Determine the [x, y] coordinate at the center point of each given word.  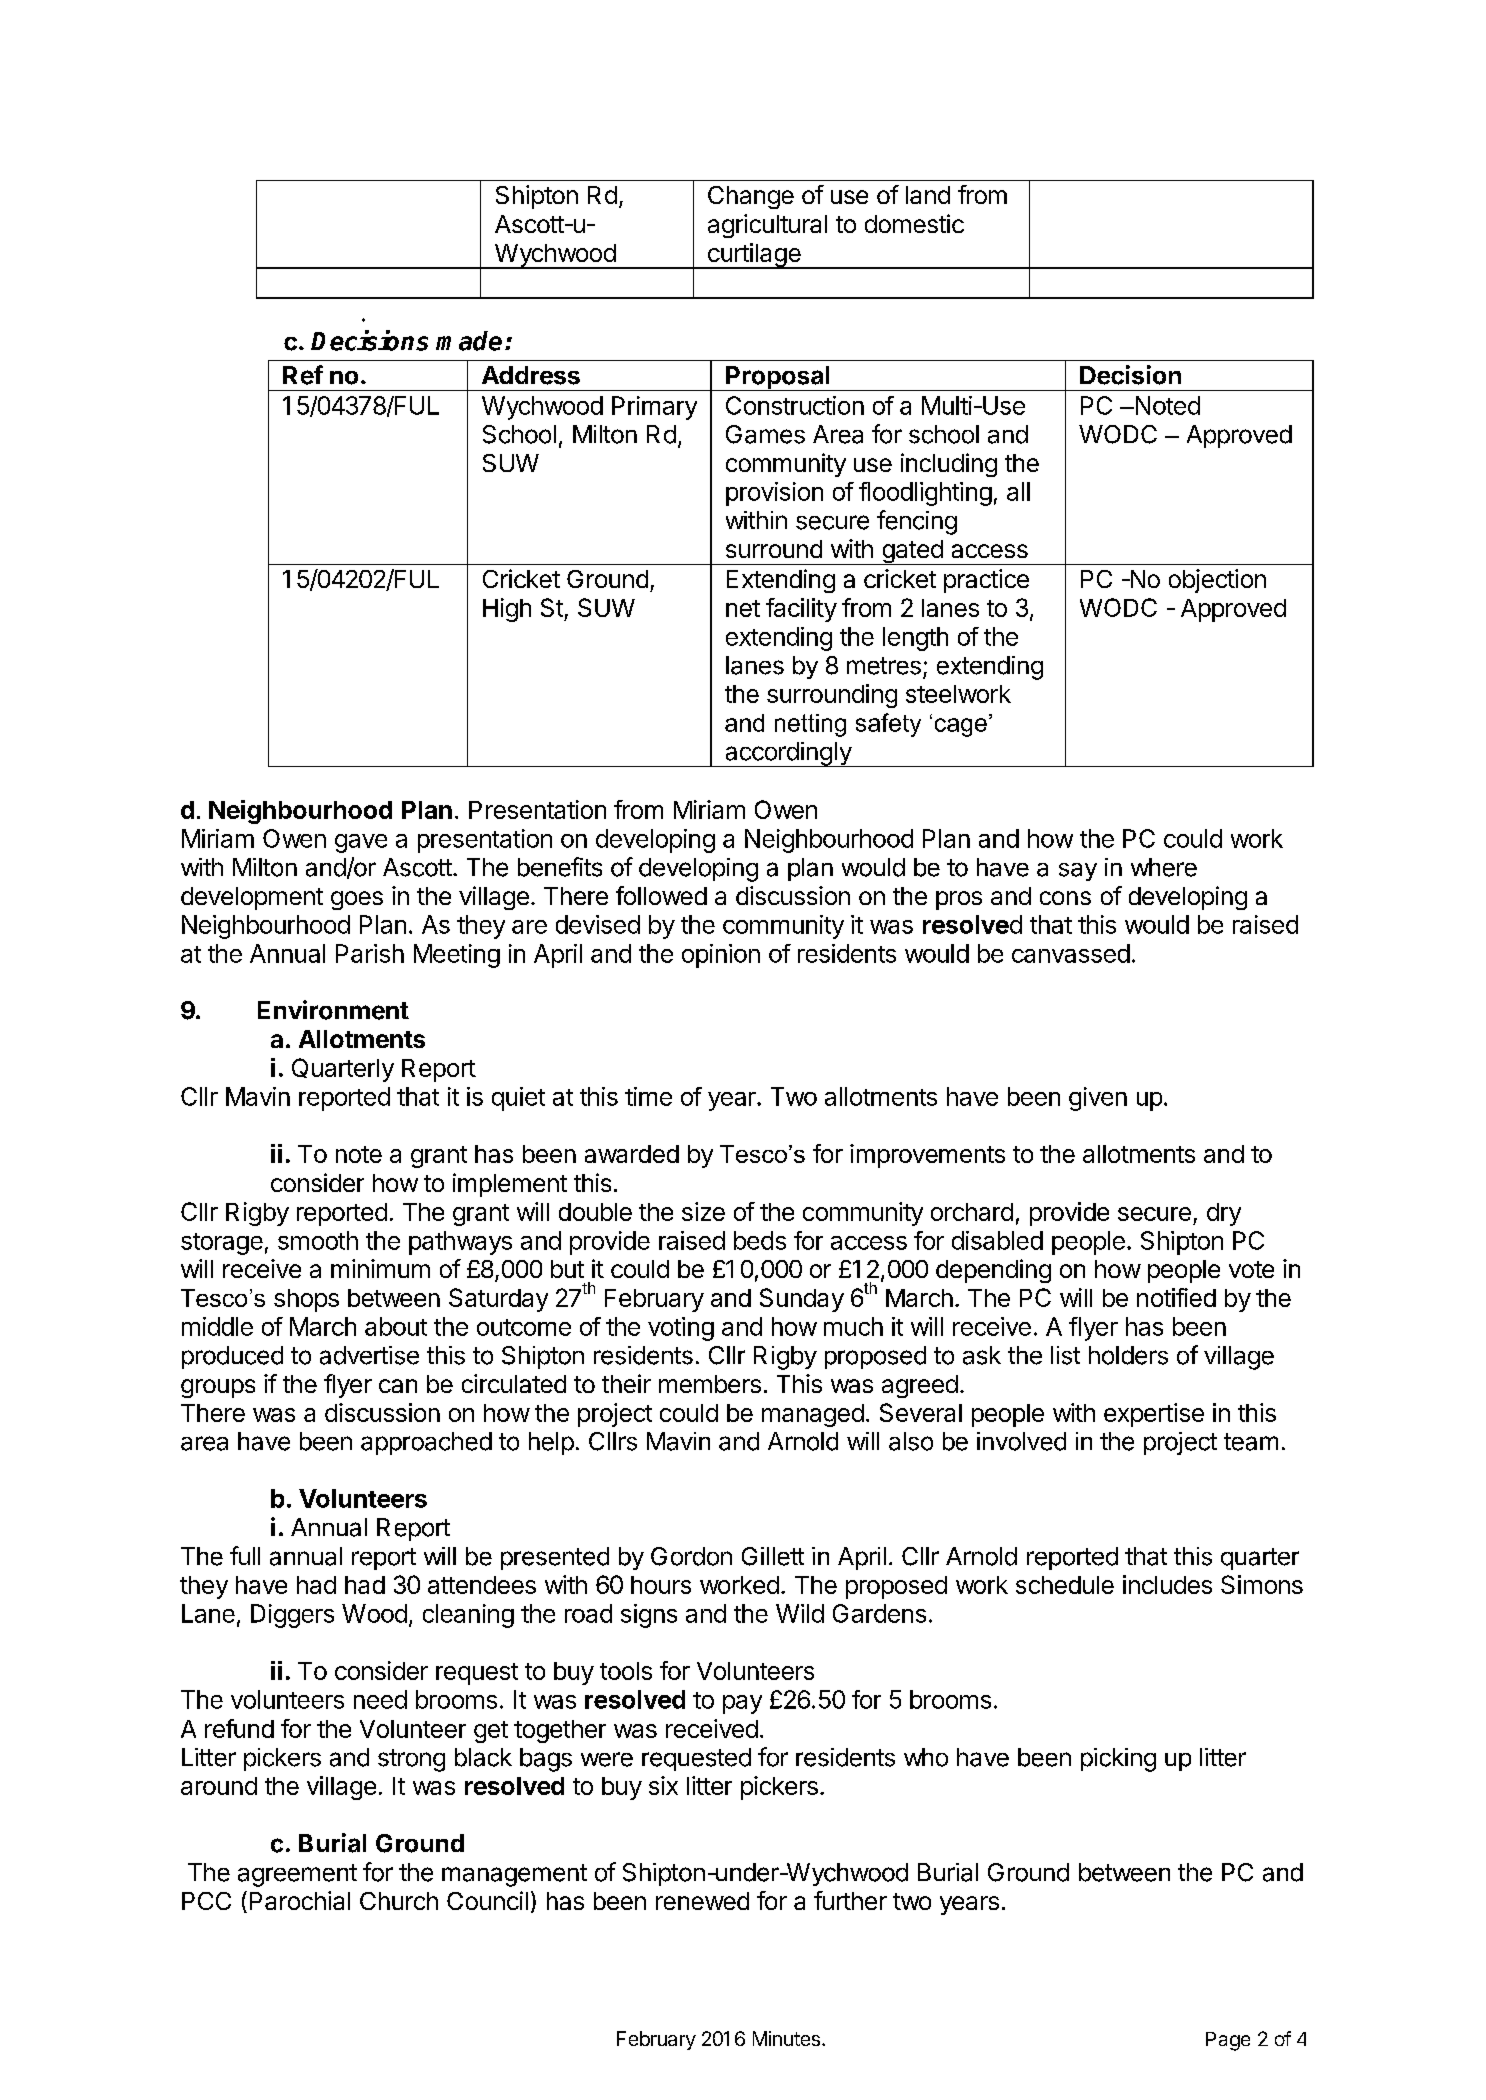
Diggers [292, 1616]
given [1098, 1099]
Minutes [786, 2038]
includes [1167, 1584]
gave [361, 843]
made [469, 341]
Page [1228, 2041]
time [648, 1096]
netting [810, 725]
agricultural [767, 226]
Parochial [300, 1900]
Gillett [773, 1556]
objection [1217, 581]
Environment [333, 1010]
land [928, 195]
